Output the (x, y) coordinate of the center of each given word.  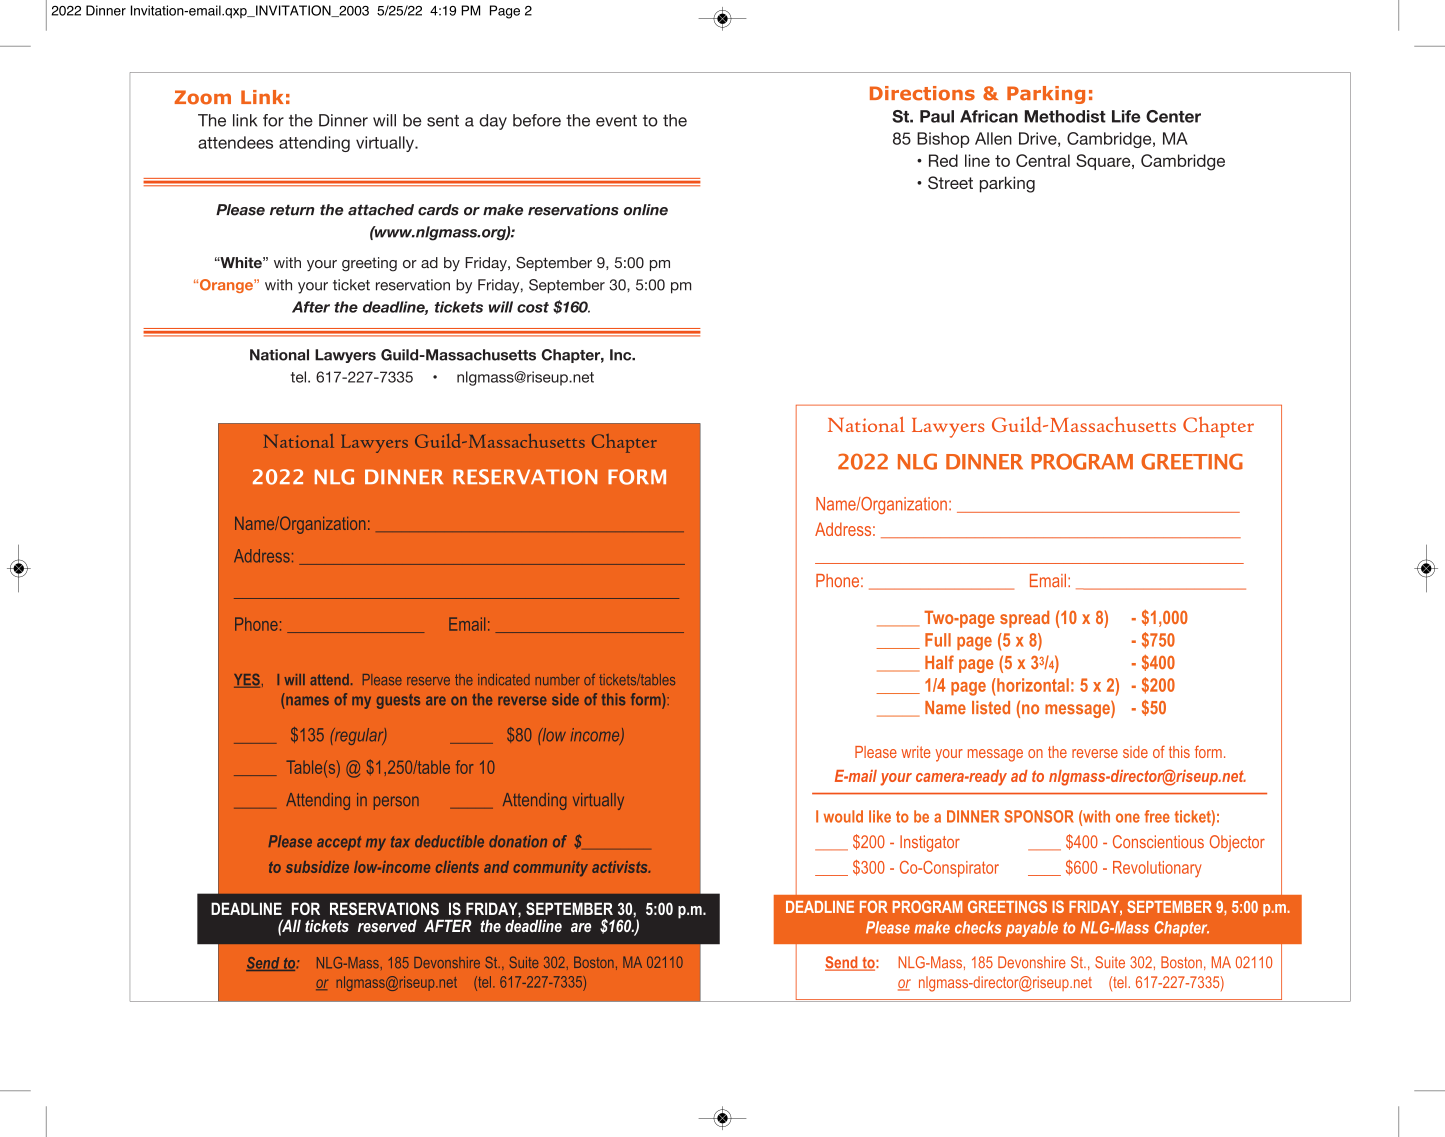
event (616, 121)
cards (438, 210)
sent (443, 121)
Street (950, 182)
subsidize (317, 867)
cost (533, 307)
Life (1126, 116)
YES (247, 681)
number (558, 679)
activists (621, 867)
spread (1024, 619)
